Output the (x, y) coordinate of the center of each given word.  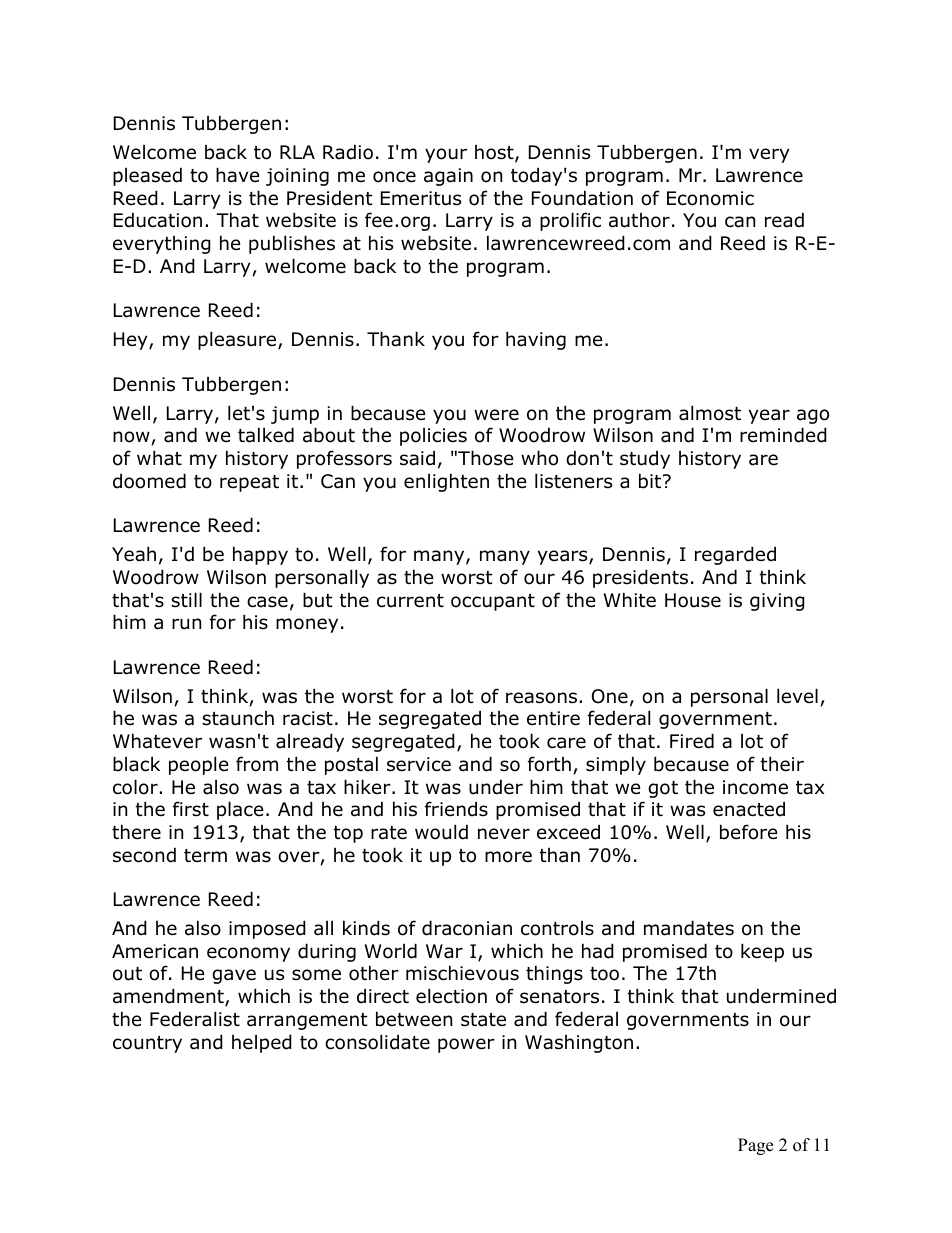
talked (266, 435)
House (693, 600)
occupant (493, 602)
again (448, 177)
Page (755, 1146)
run (186, 624)
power (466, 1045)
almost (710, 413)
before (749, 832)
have (238, 175)
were (496, 415)
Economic (710, 198)
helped (262, 1043)
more (508, 857)
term (205, 856)
